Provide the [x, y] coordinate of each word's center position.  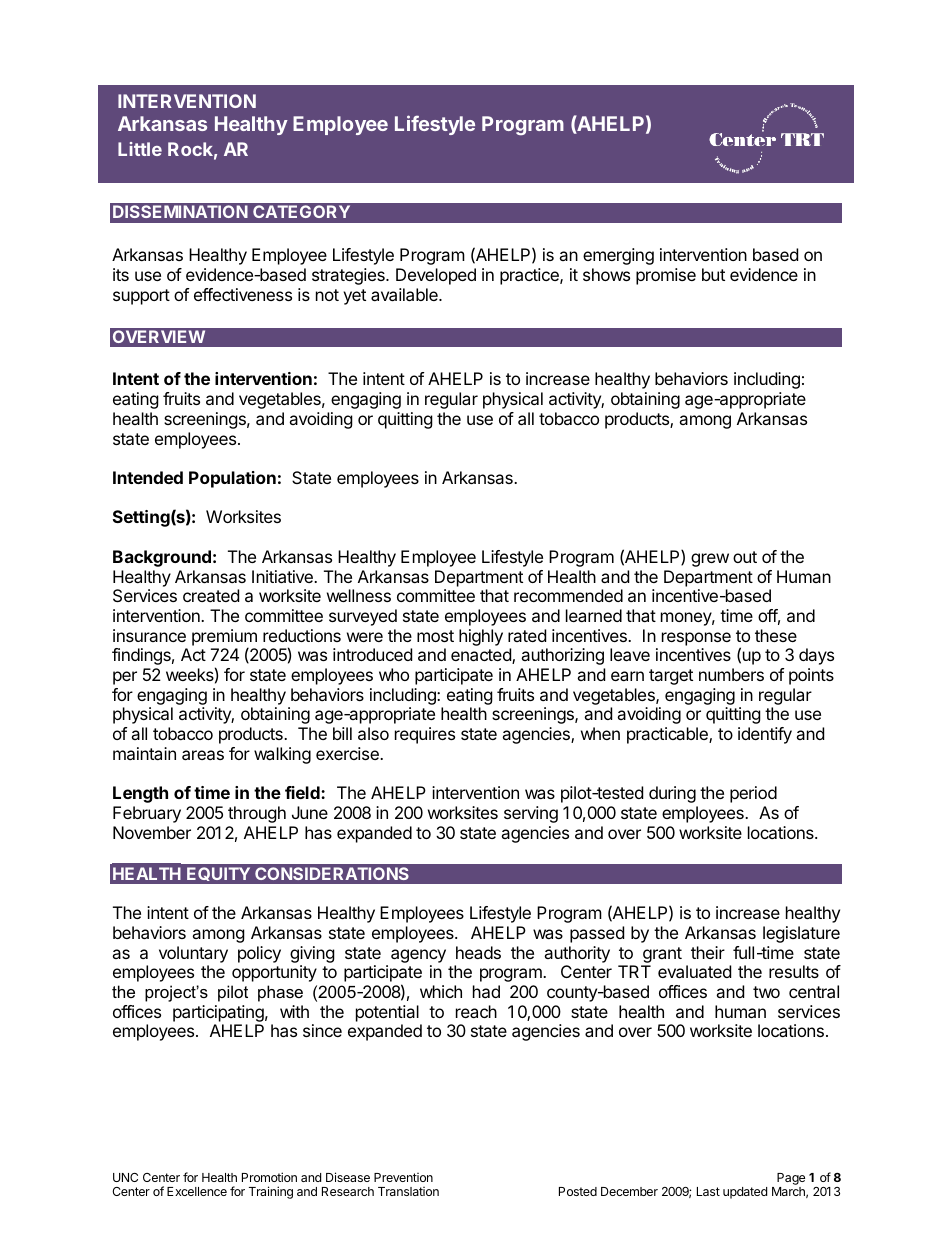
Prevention [403, 1177]
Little [140, 149]
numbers [731, 674]
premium [224, 638]
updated [745, 1193]
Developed [436, 276]
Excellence [197, 1191]
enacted [482, 656]
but [713, 274]
